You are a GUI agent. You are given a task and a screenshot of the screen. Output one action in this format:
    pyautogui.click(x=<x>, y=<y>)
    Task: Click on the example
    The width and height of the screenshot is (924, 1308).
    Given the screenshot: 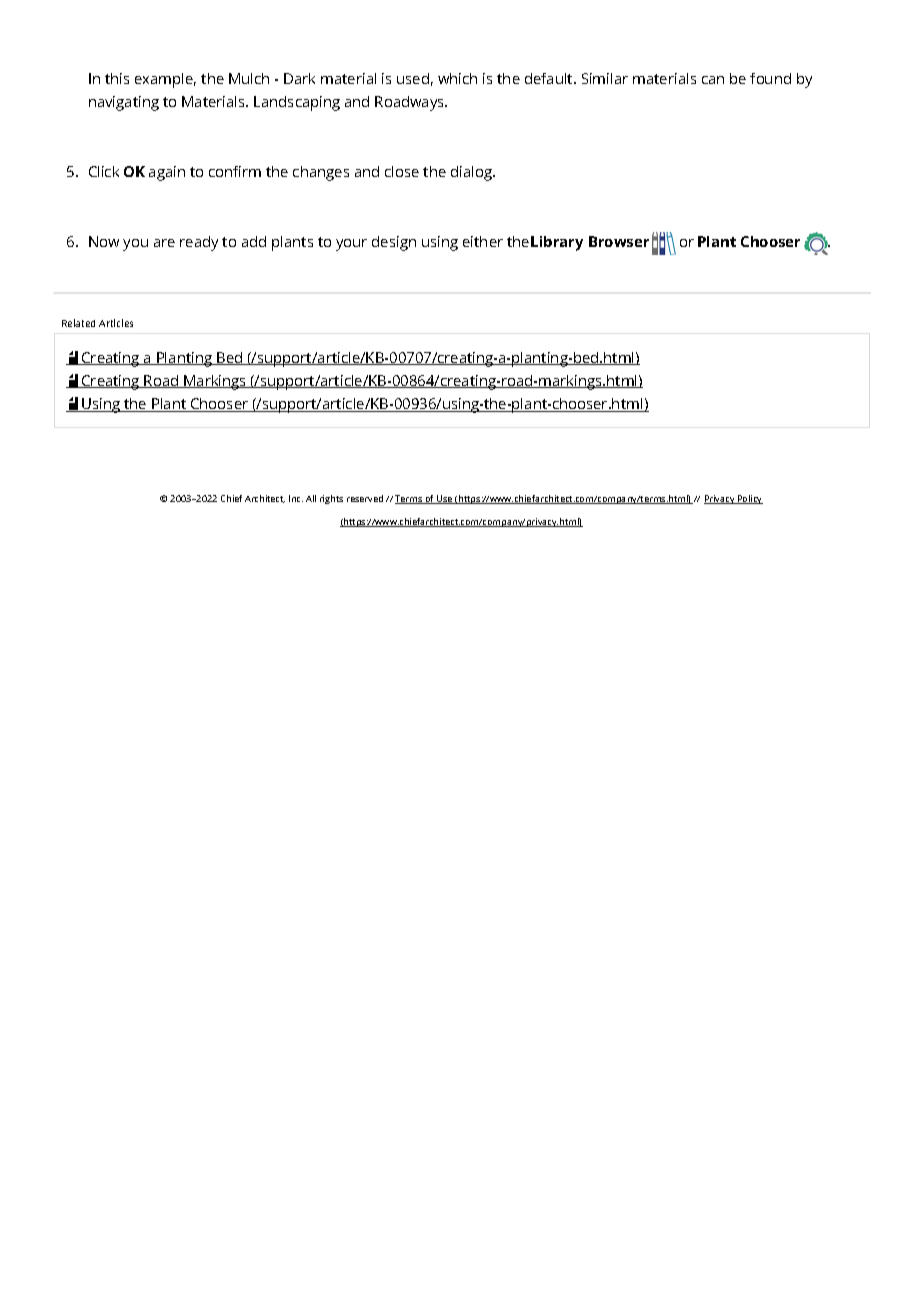 What is the action you would take?
    pyautogui.click(x=165, y=80)
